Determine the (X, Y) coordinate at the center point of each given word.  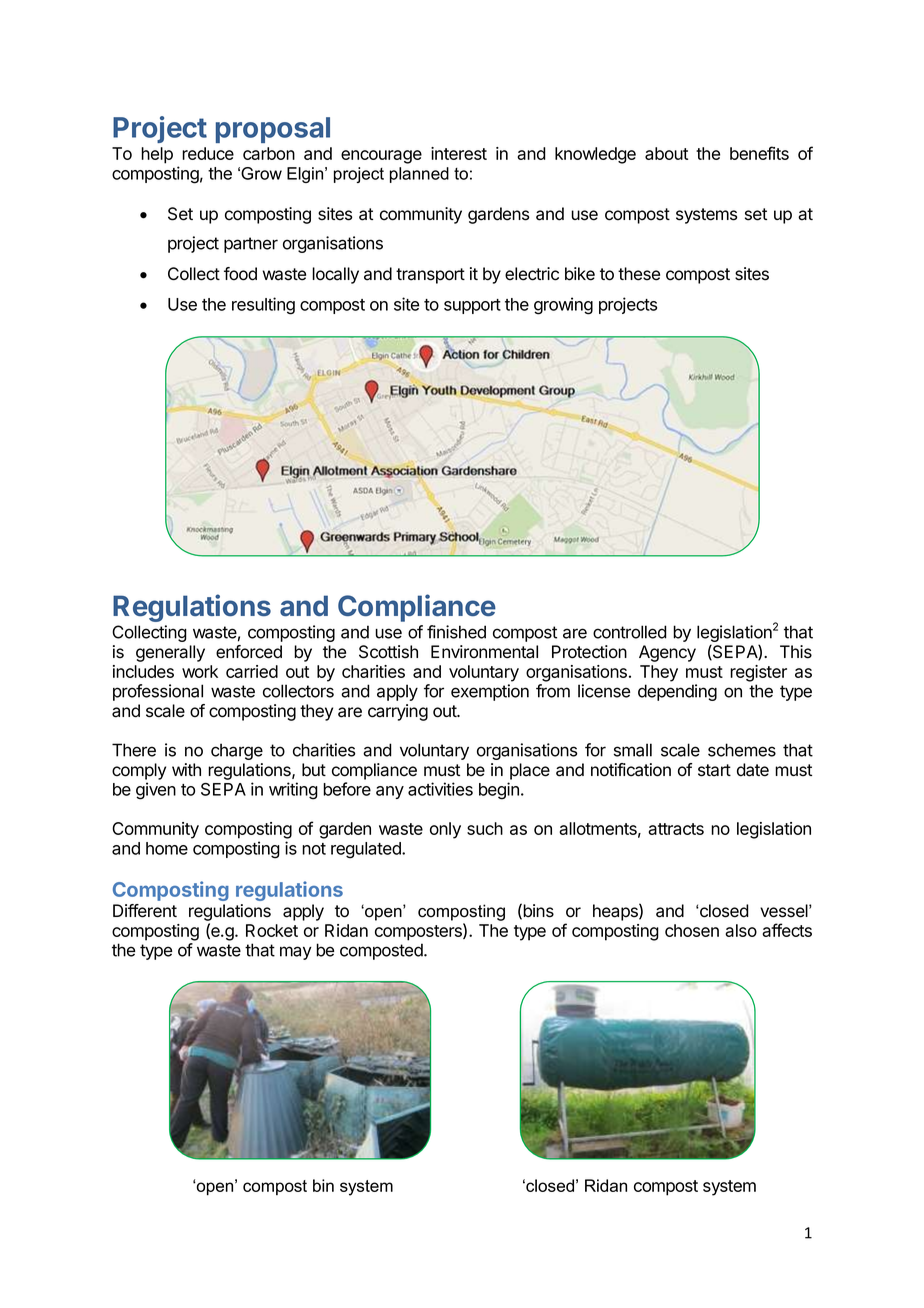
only (445, 830)
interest (459, 153)
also (741, 930)
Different (145, 911)
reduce (208, 153)
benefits (759, 153)
